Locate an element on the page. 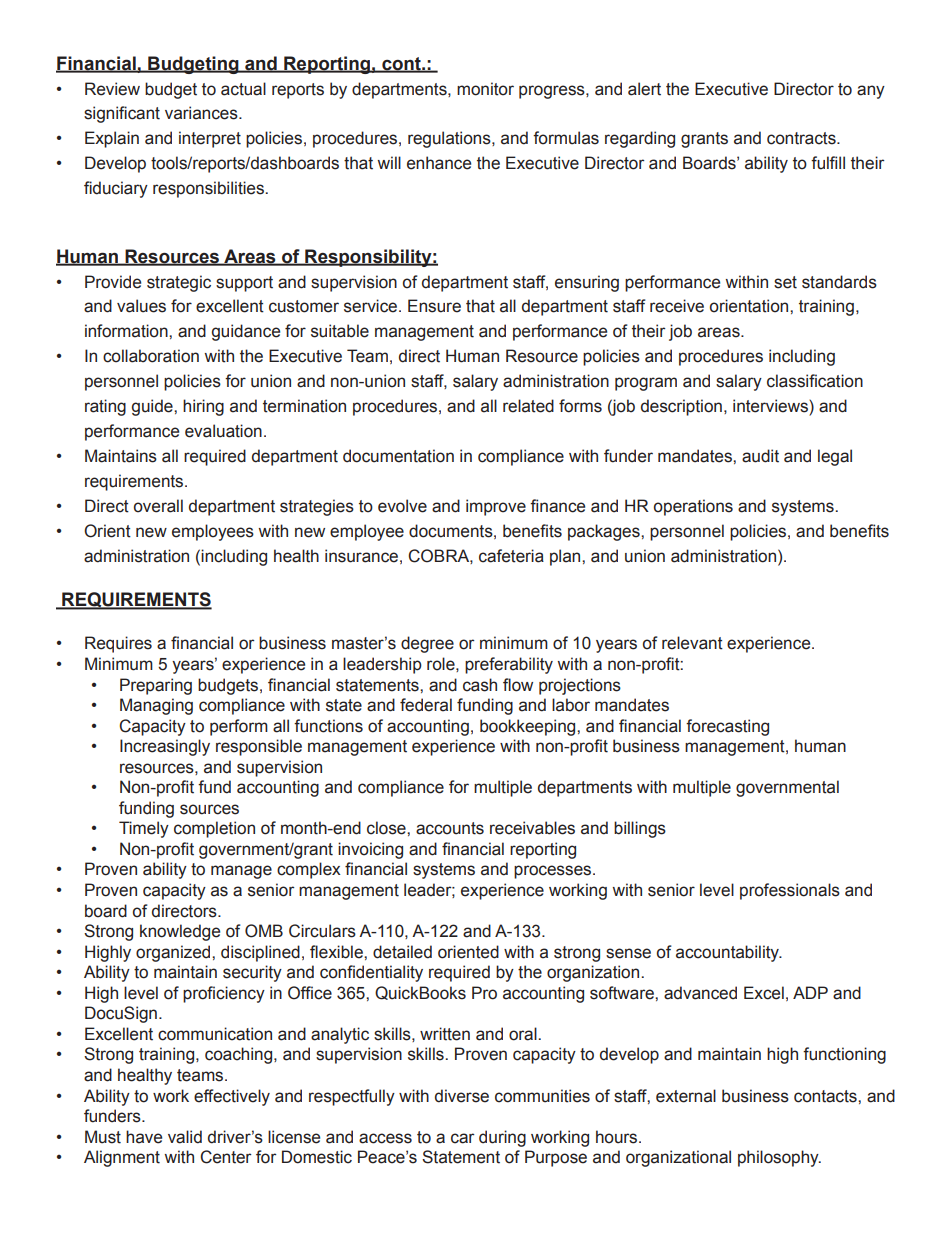 The height and width of the page is (1233, 952). fulfill is located at coordinates (828, 163).
